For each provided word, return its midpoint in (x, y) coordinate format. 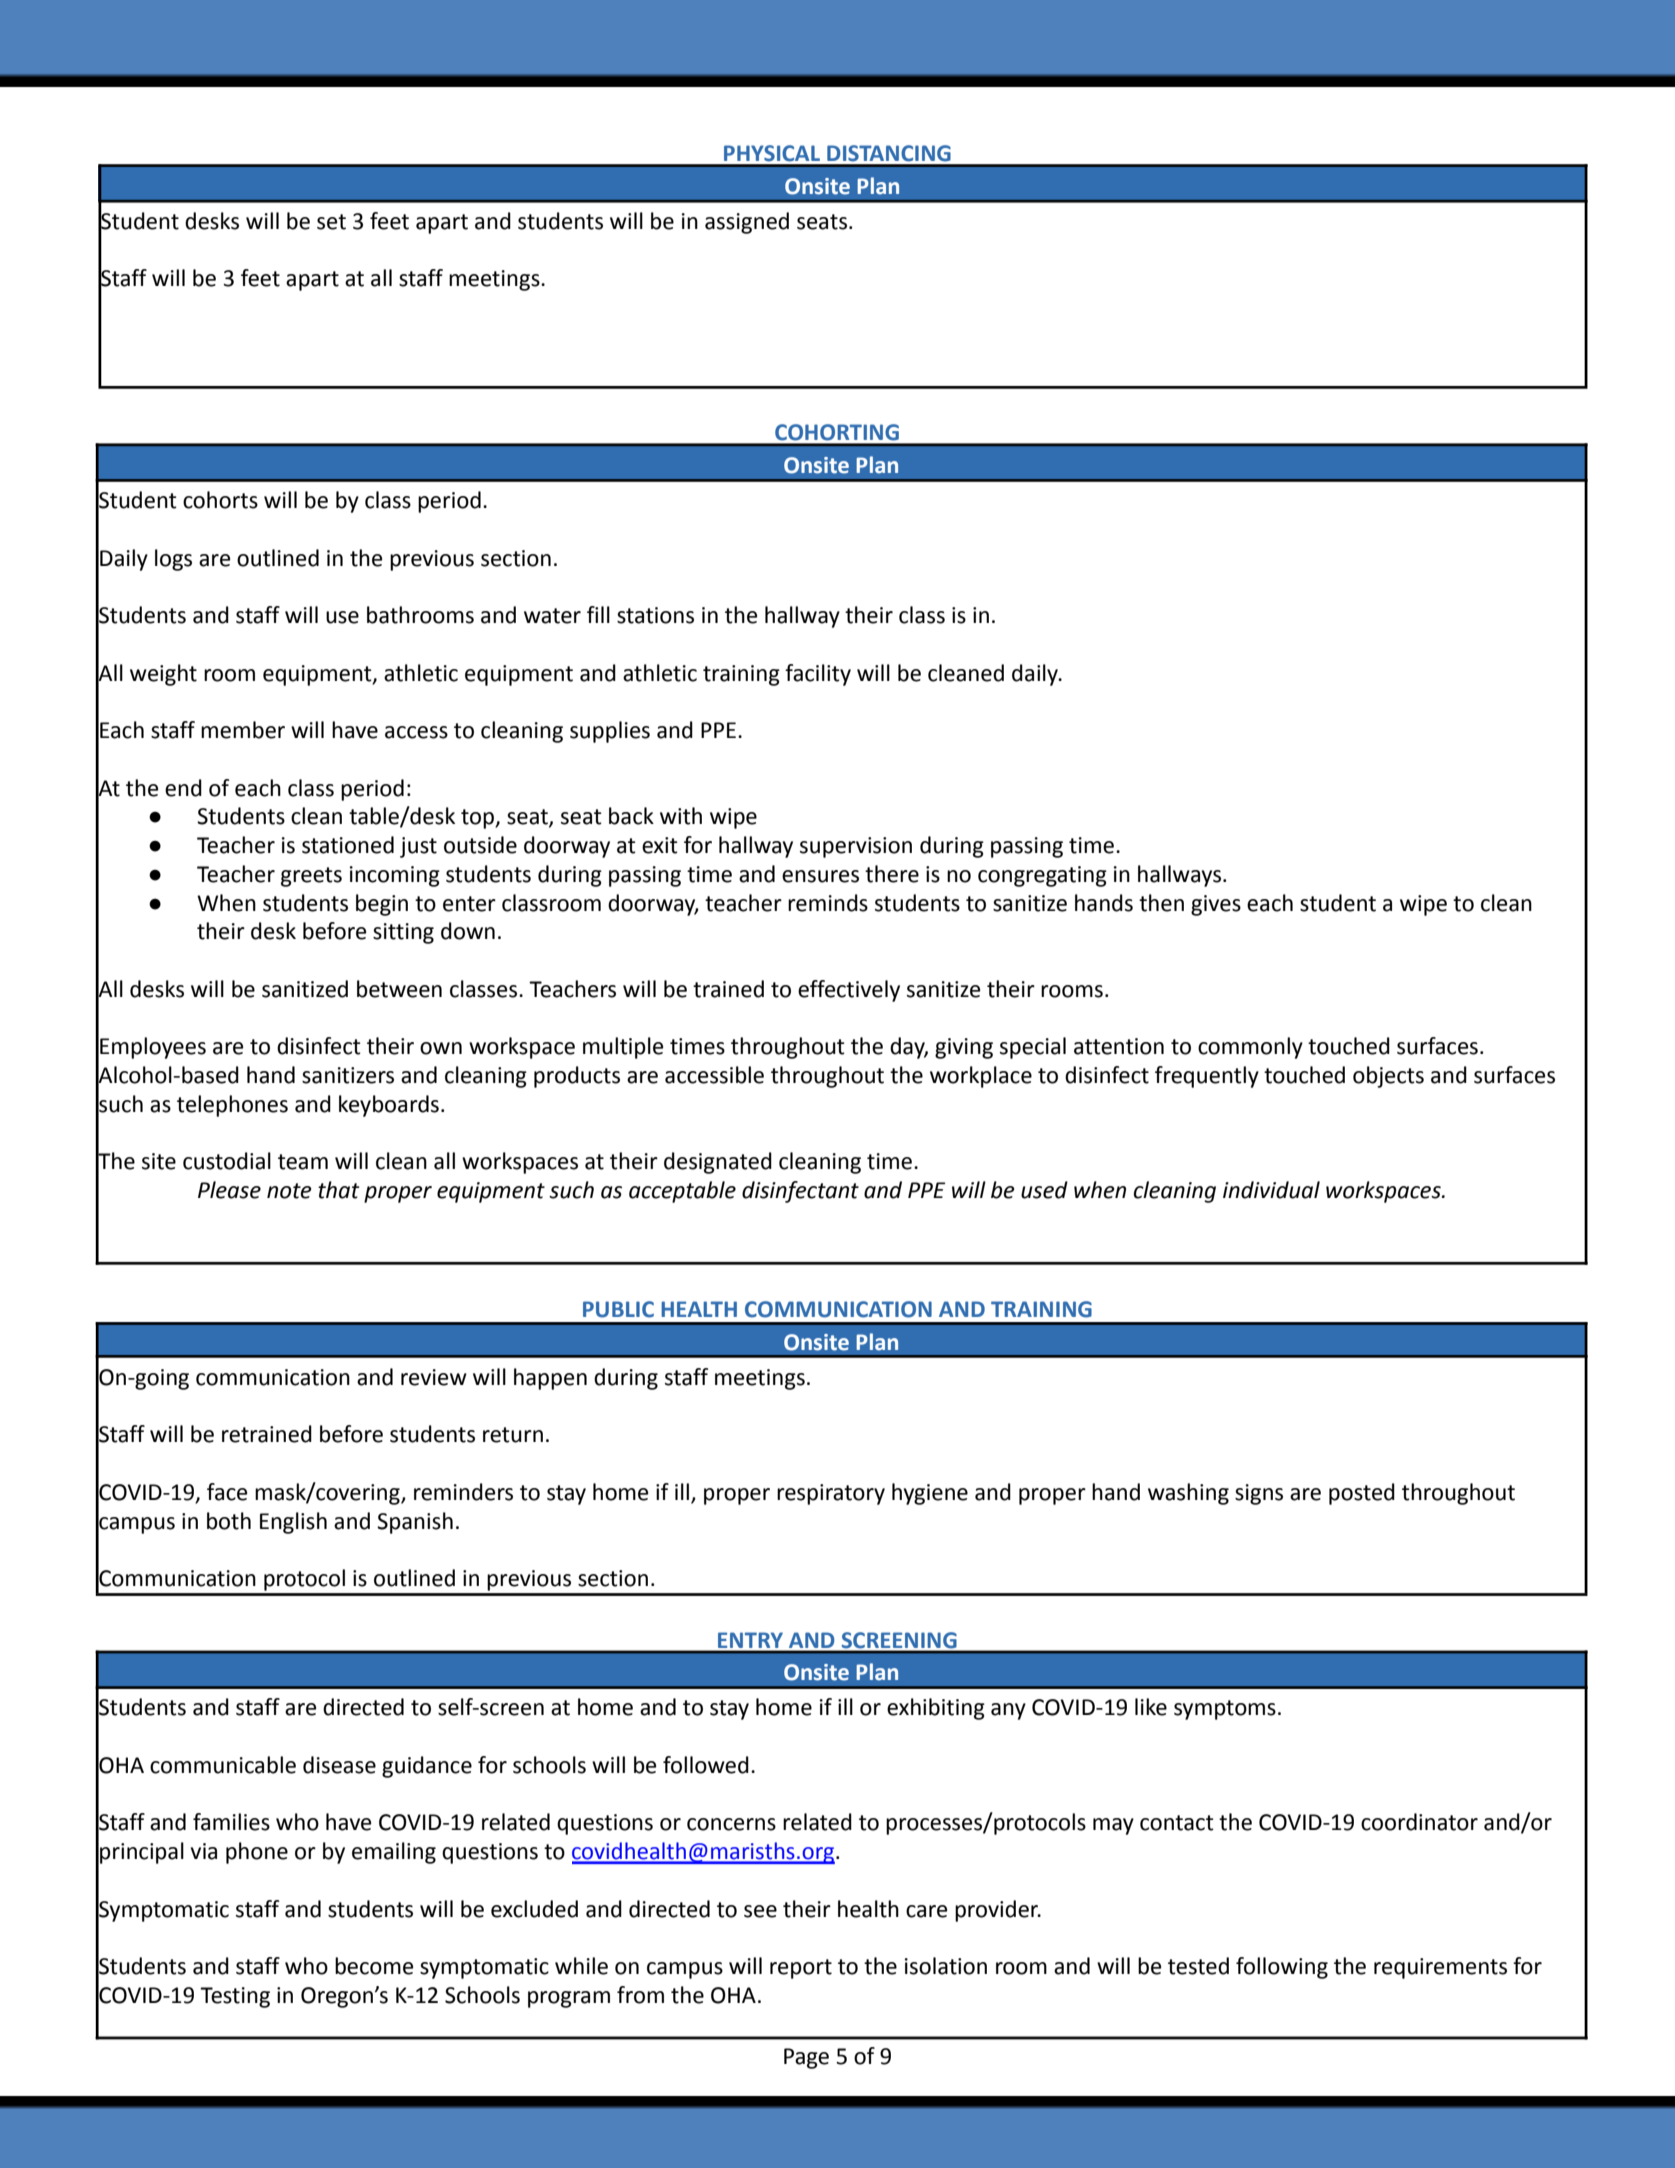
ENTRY (750, 1640)
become (374, 1966)
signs (1259, 1494)
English (293, 1523)
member (243, 730)
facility (818, 675)
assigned (747, 223)
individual (1271, 1190)
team (303, 1162)
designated (718, 1163)
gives (1216, 905)
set (331, 222)
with (681, 816)
